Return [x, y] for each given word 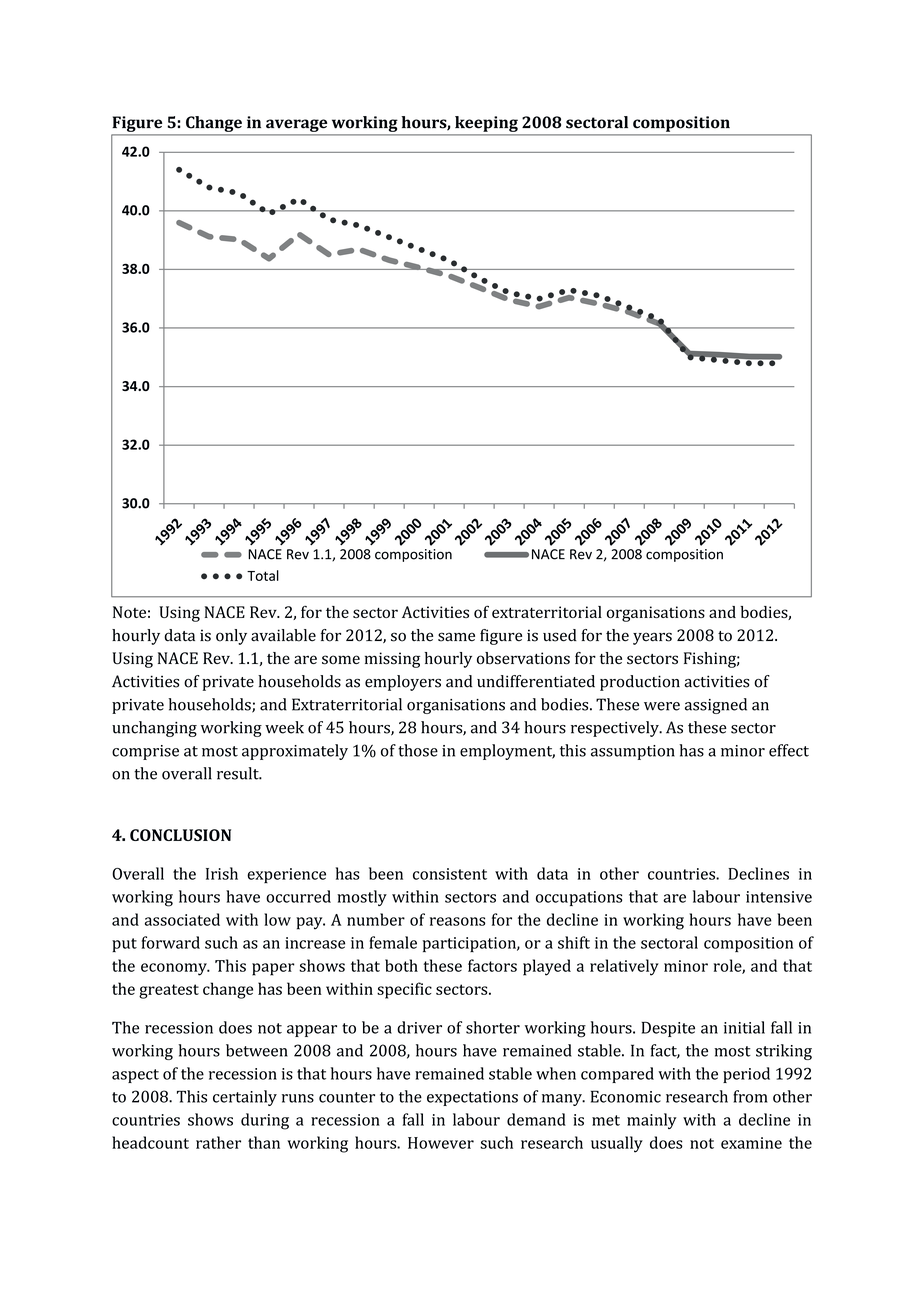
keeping [486, 124]
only [231, 637]
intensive [779, 897]
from [750, 1096]
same [456, 637]
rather [218, 1142]
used [560, 635]
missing [392, 660]
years [652, 638]
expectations [472, 1098]
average [296, 125]
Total [263, 575]
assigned [716, 706]
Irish [222, 873]
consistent [450, 874]
